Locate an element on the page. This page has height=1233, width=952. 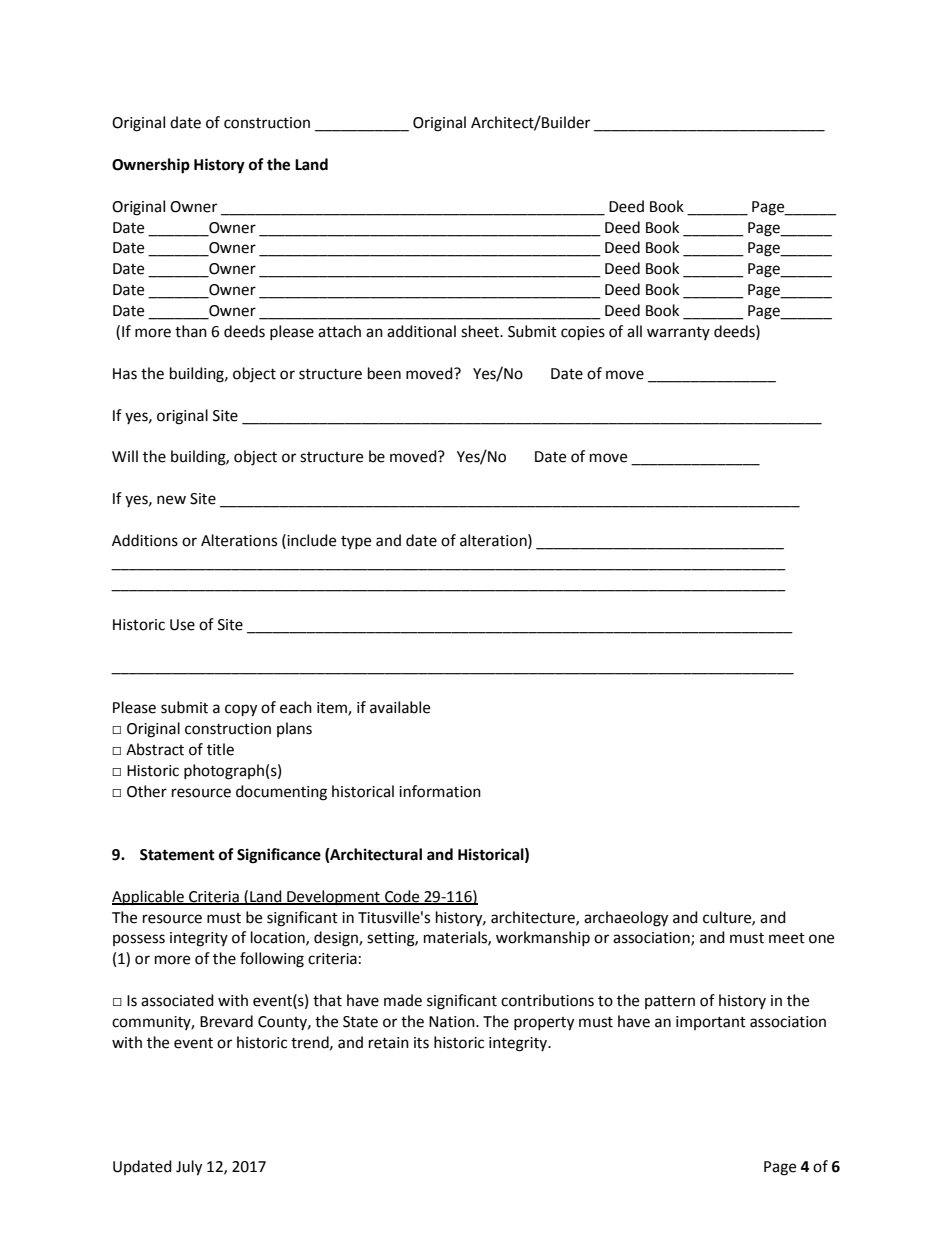
Use is located at coordinates (182, 625).
